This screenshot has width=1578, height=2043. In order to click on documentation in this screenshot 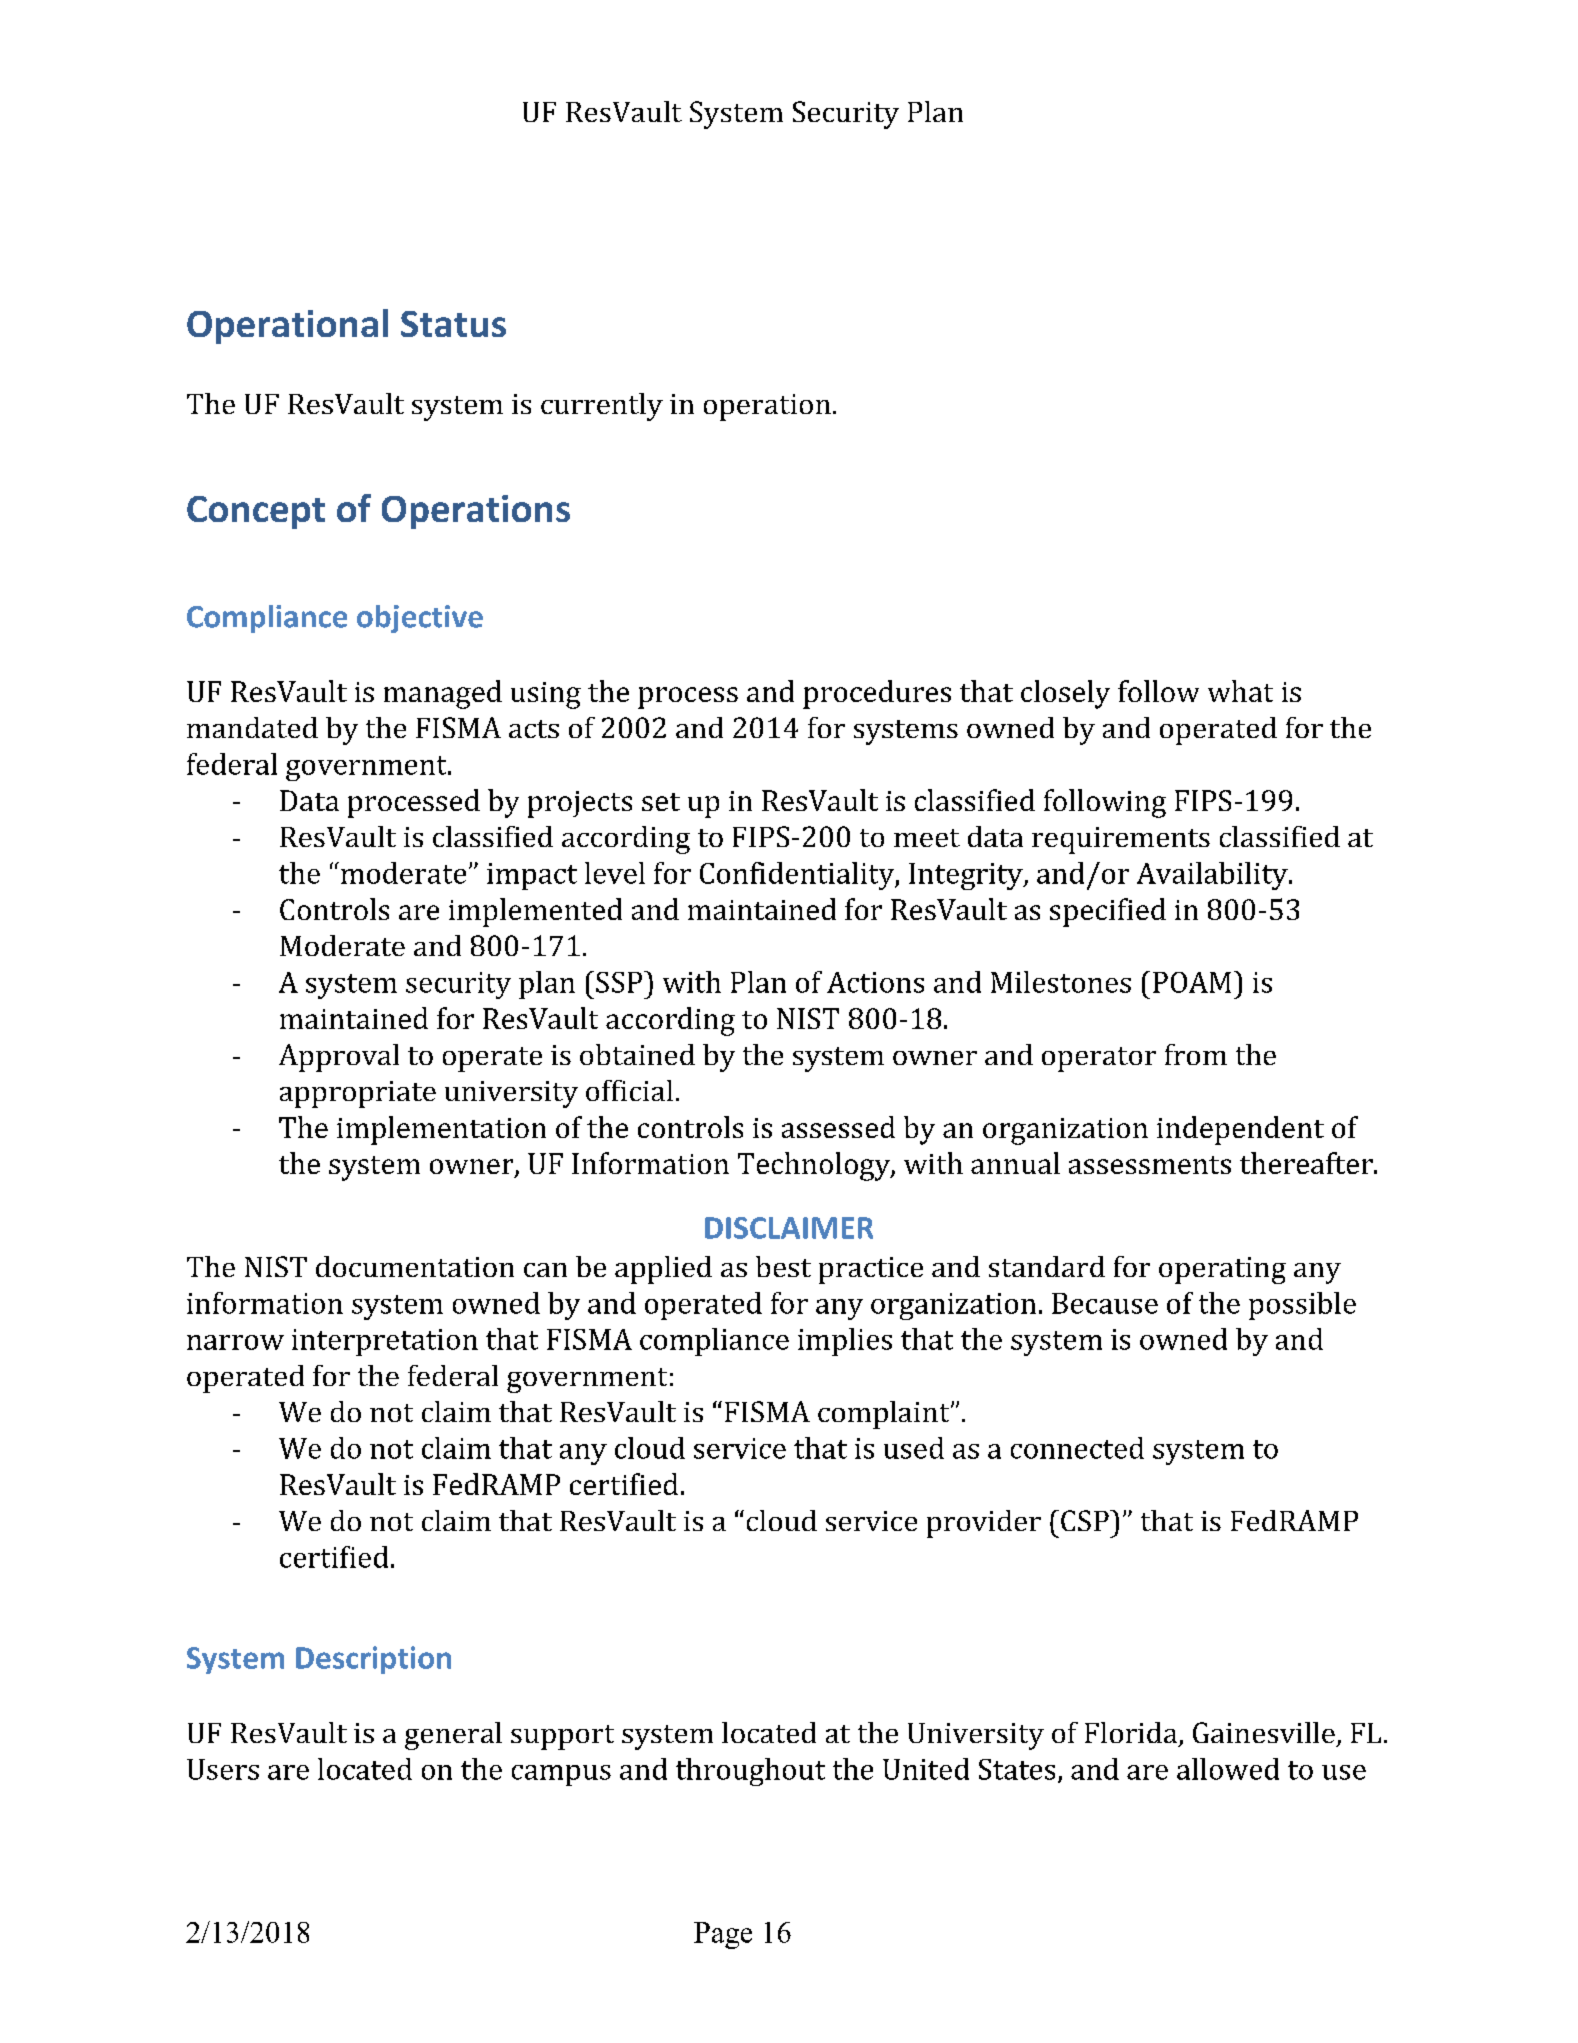, I will do `click(415, 1266)`.
